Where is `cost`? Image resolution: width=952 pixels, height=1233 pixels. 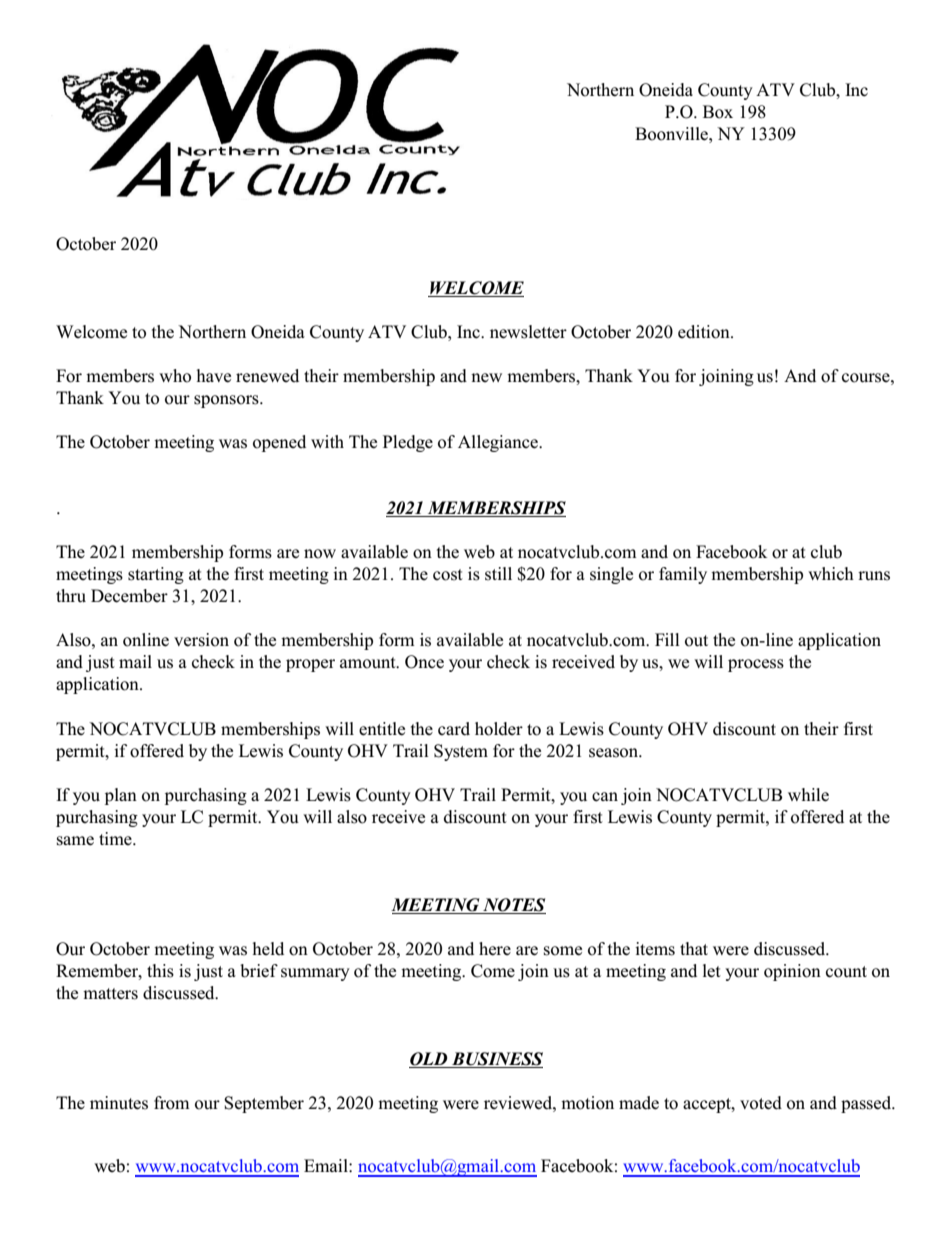
cost is located at coordinates (448, 575).
